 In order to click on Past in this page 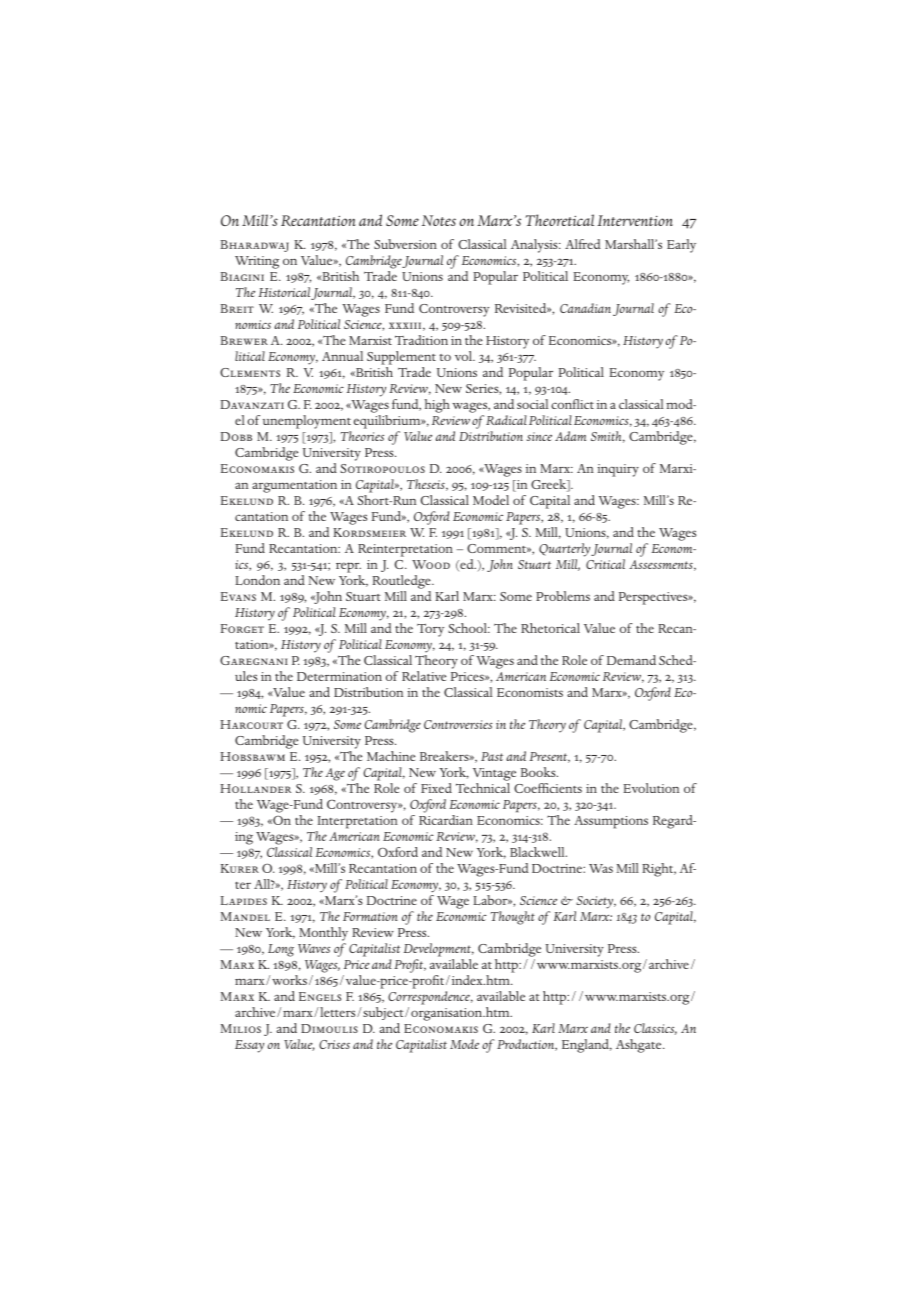, I will do `click(492, 756)`.
